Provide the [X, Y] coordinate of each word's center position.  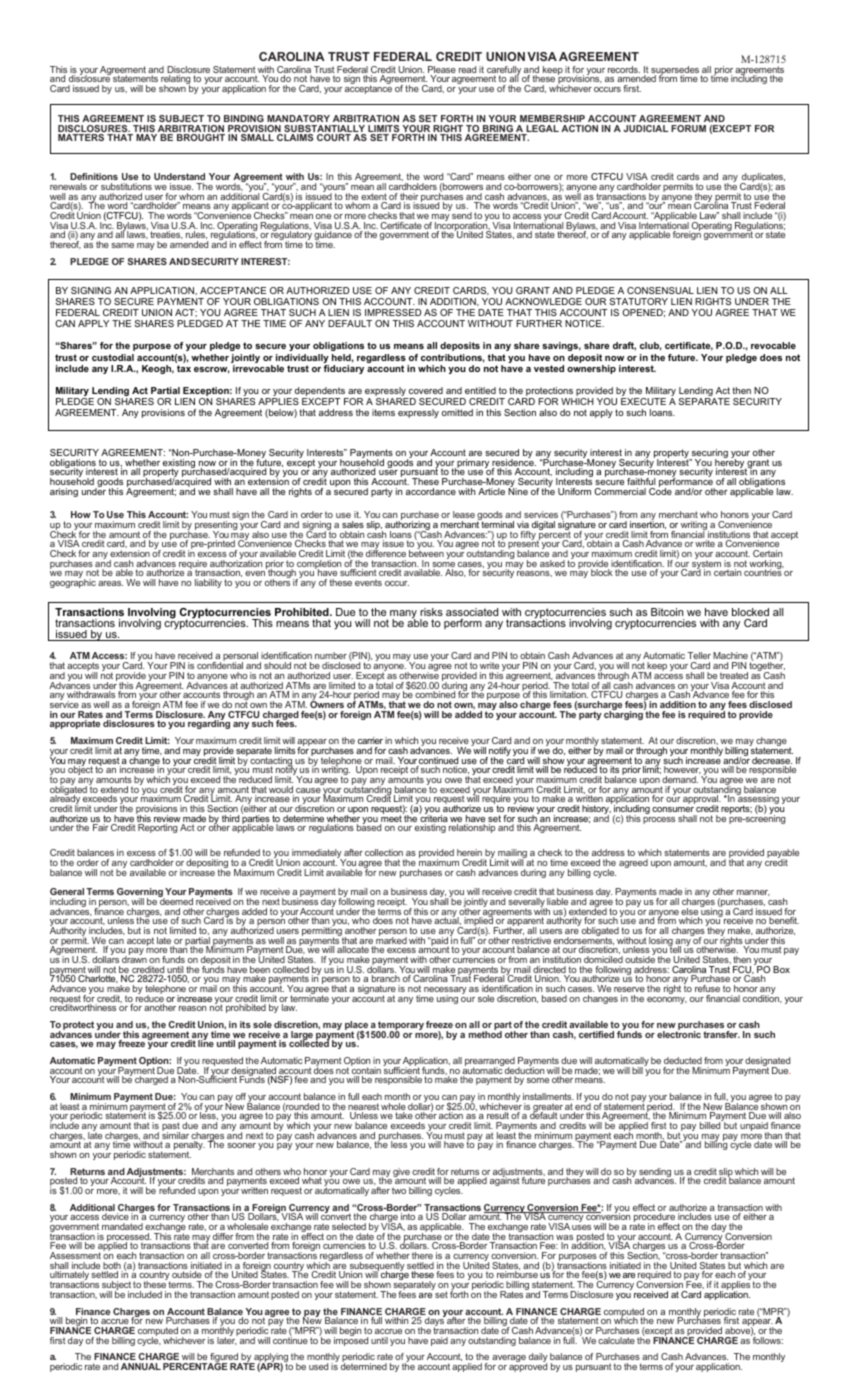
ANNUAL [141, 1366]
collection [384, 852]
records [624, 69]
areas [110, 583]
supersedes [675, 72]
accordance [431, 491]
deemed [175, 900]
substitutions [126, 186]
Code [660, 490]
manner [753, 893]
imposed [351, 1340]
